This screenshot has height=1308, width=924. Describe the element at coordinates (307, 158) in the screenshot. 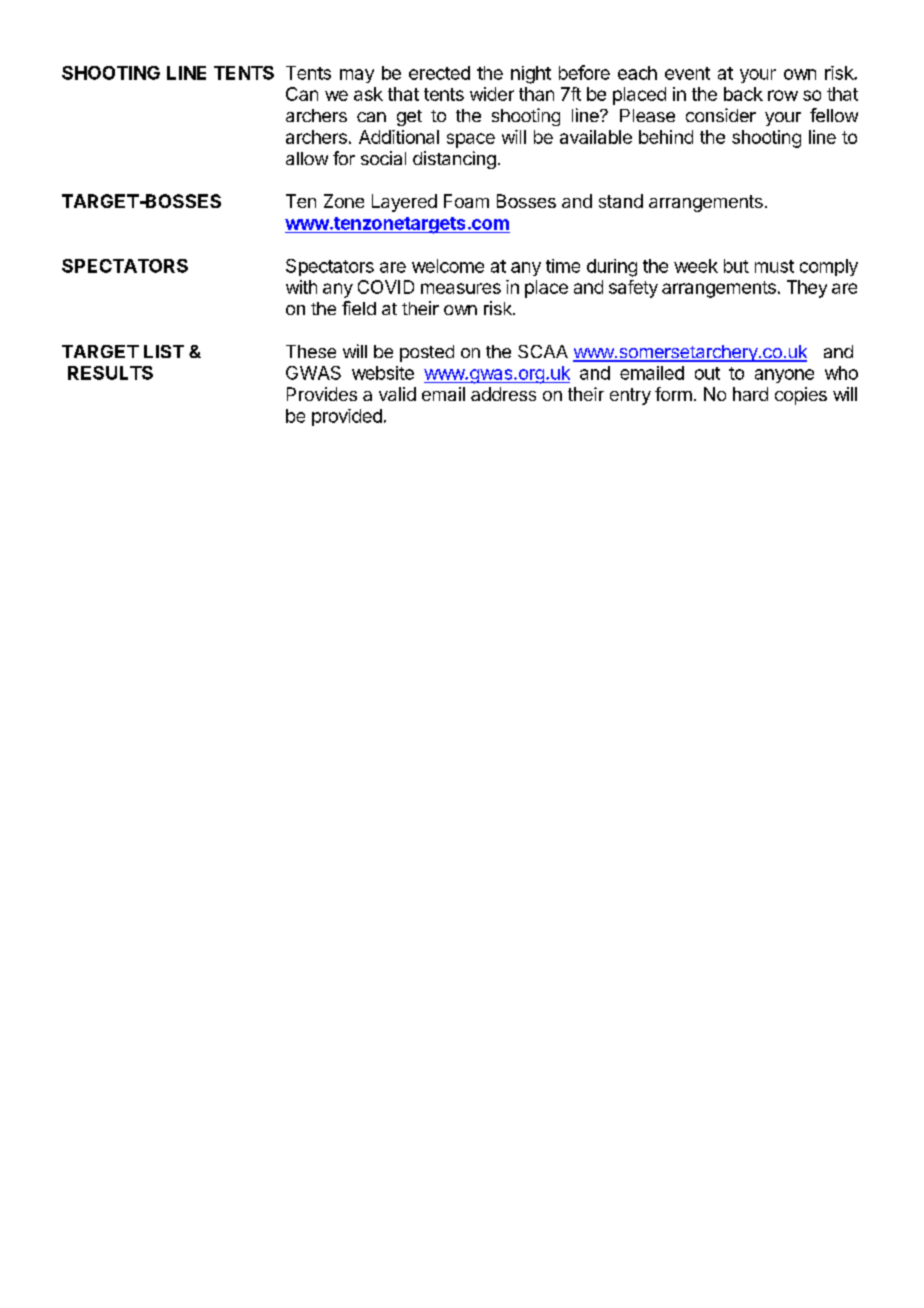

I see `allow` at that location.
